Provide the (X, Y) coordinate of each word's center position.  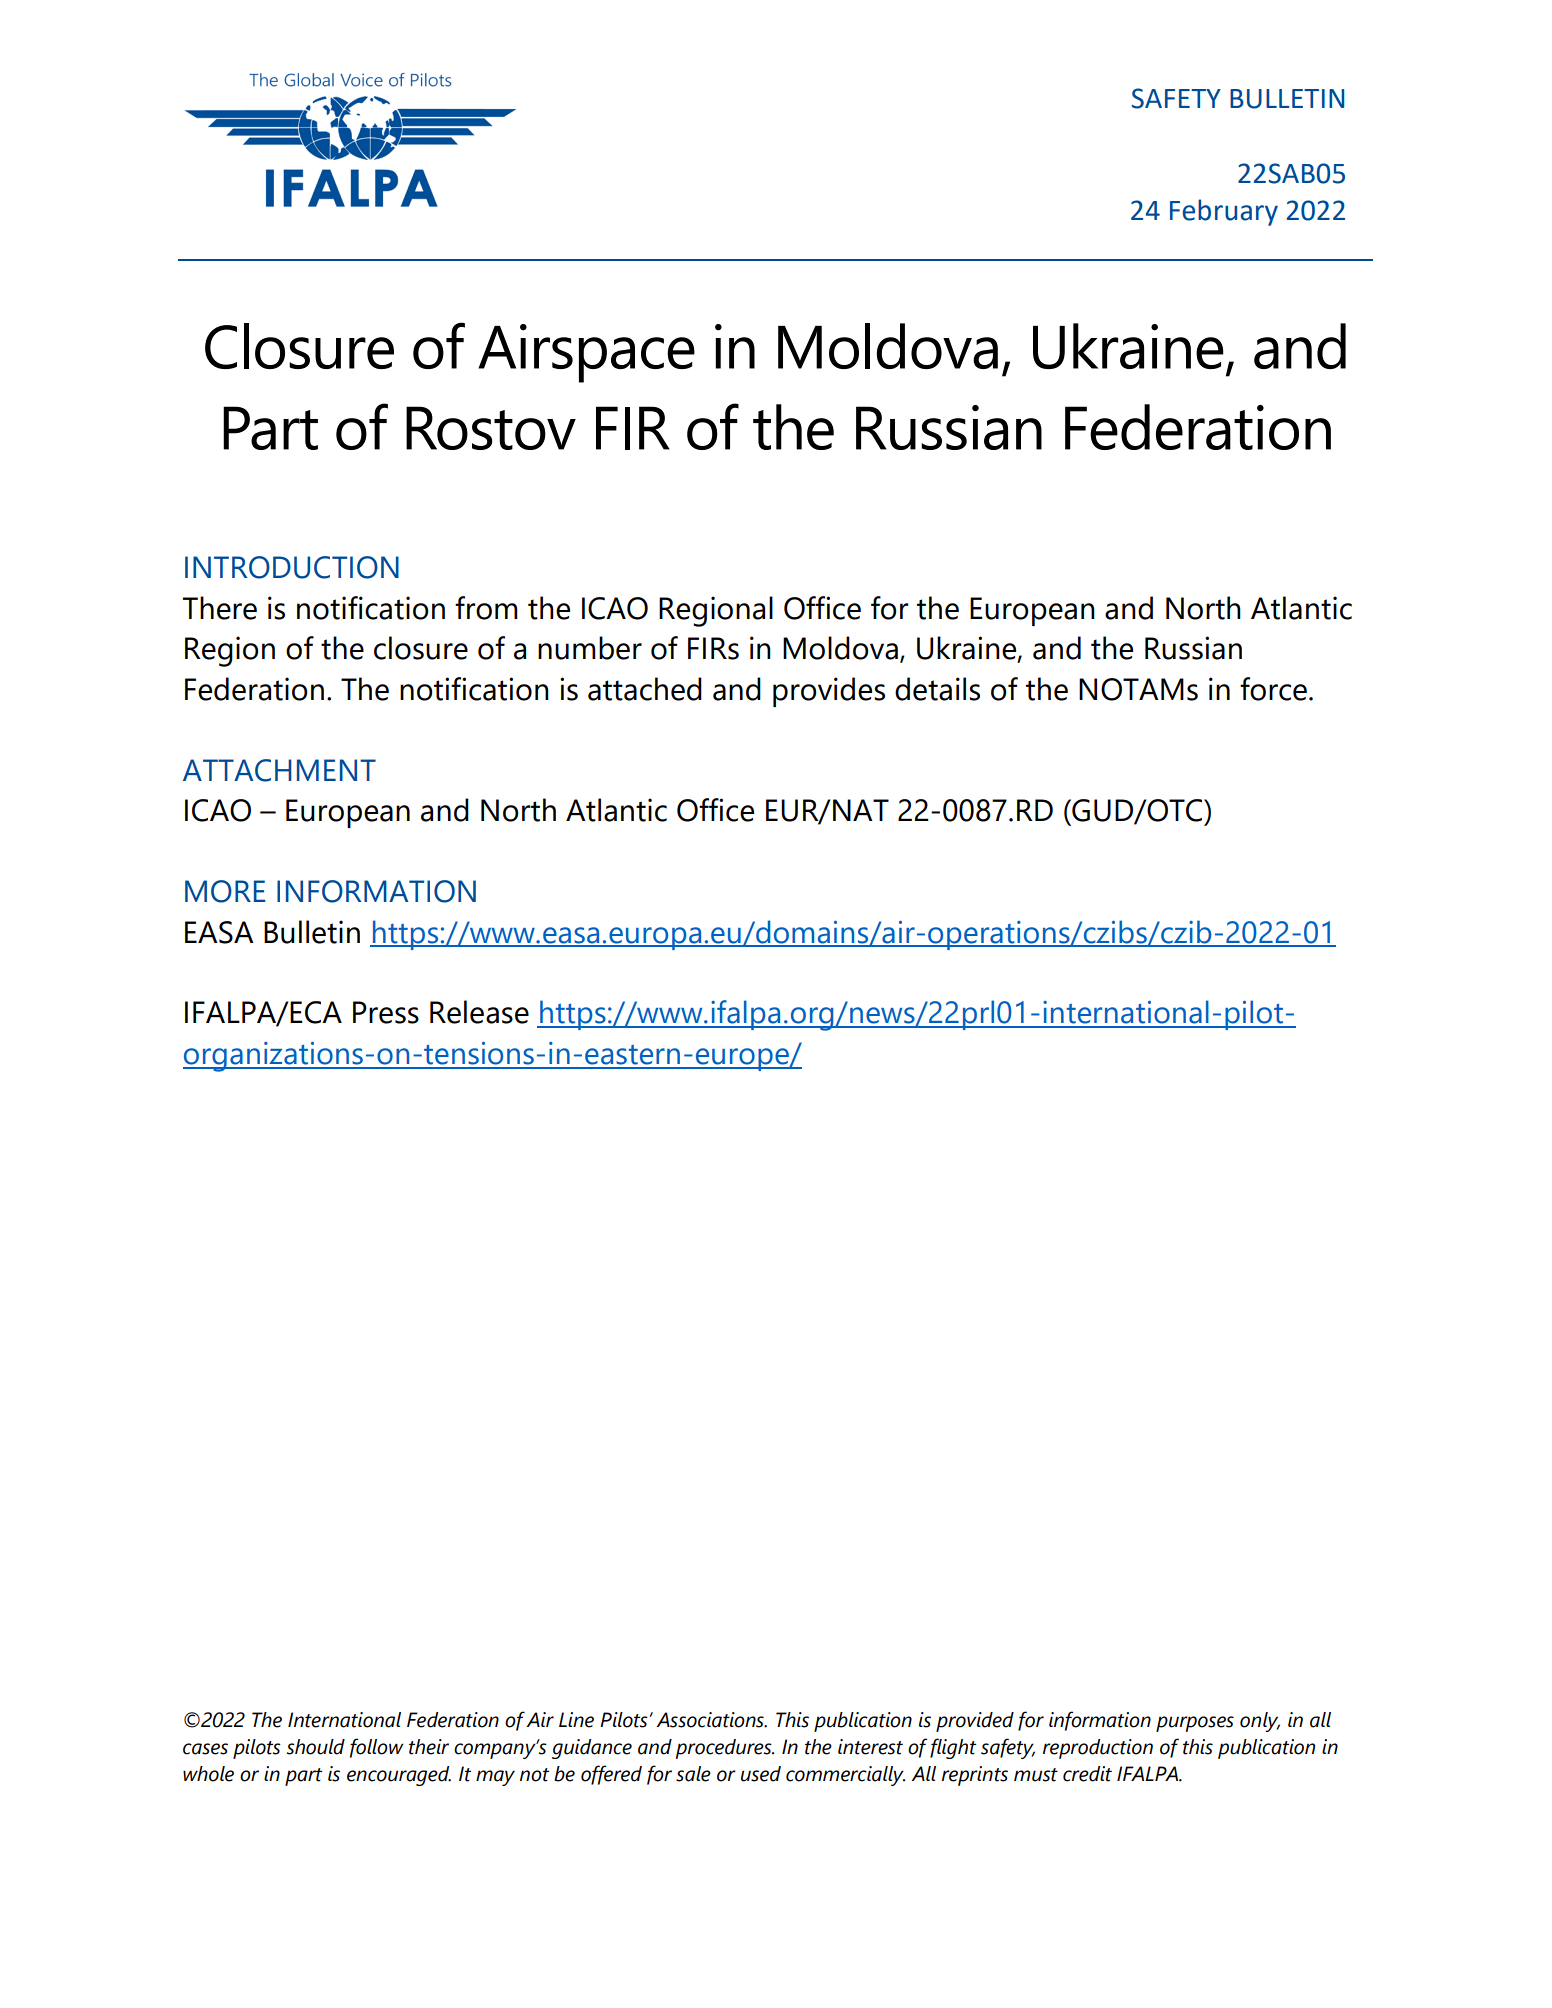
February (1224, 212)
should (316, 1747)
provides (829, 692)
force (1273, 689)
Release (479, 1012)
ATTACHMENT (279, 770)
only (1260, 1722)
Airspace (586, 353)
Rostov (491, 428)
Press (386, 1012)
